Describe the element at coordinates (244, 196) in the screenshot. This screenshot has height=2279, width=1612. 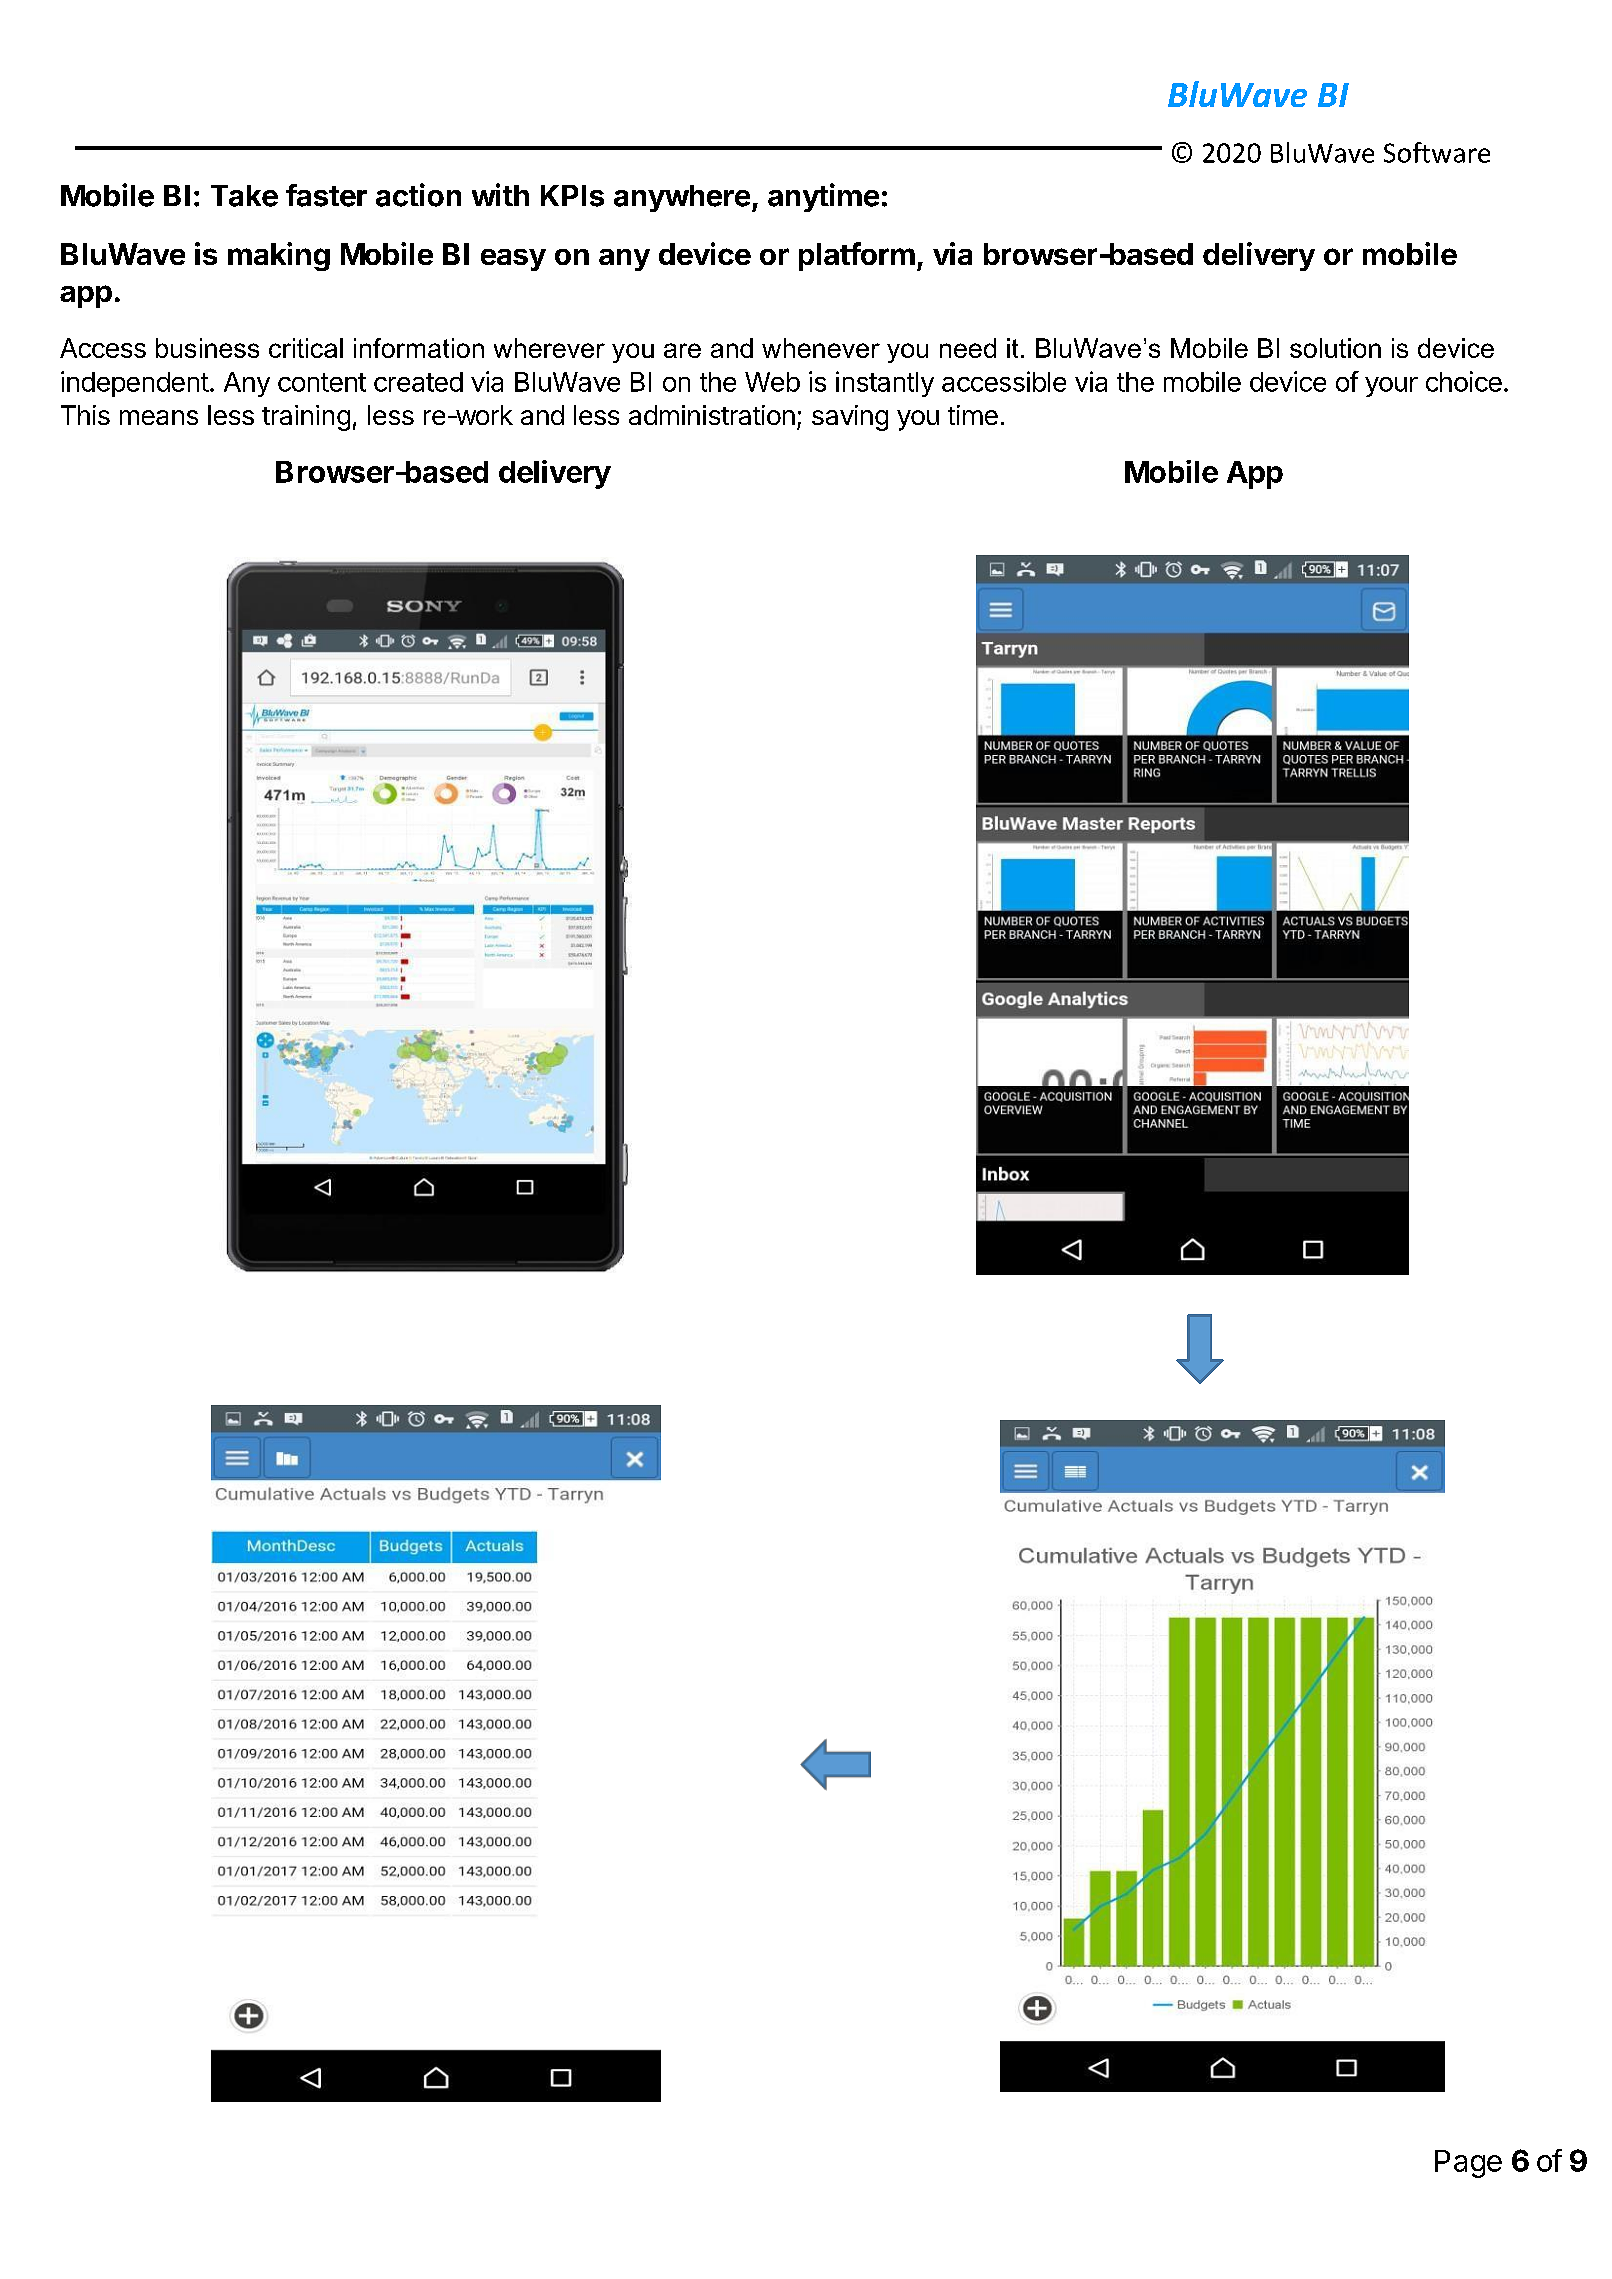
I see `Take` at that location.
